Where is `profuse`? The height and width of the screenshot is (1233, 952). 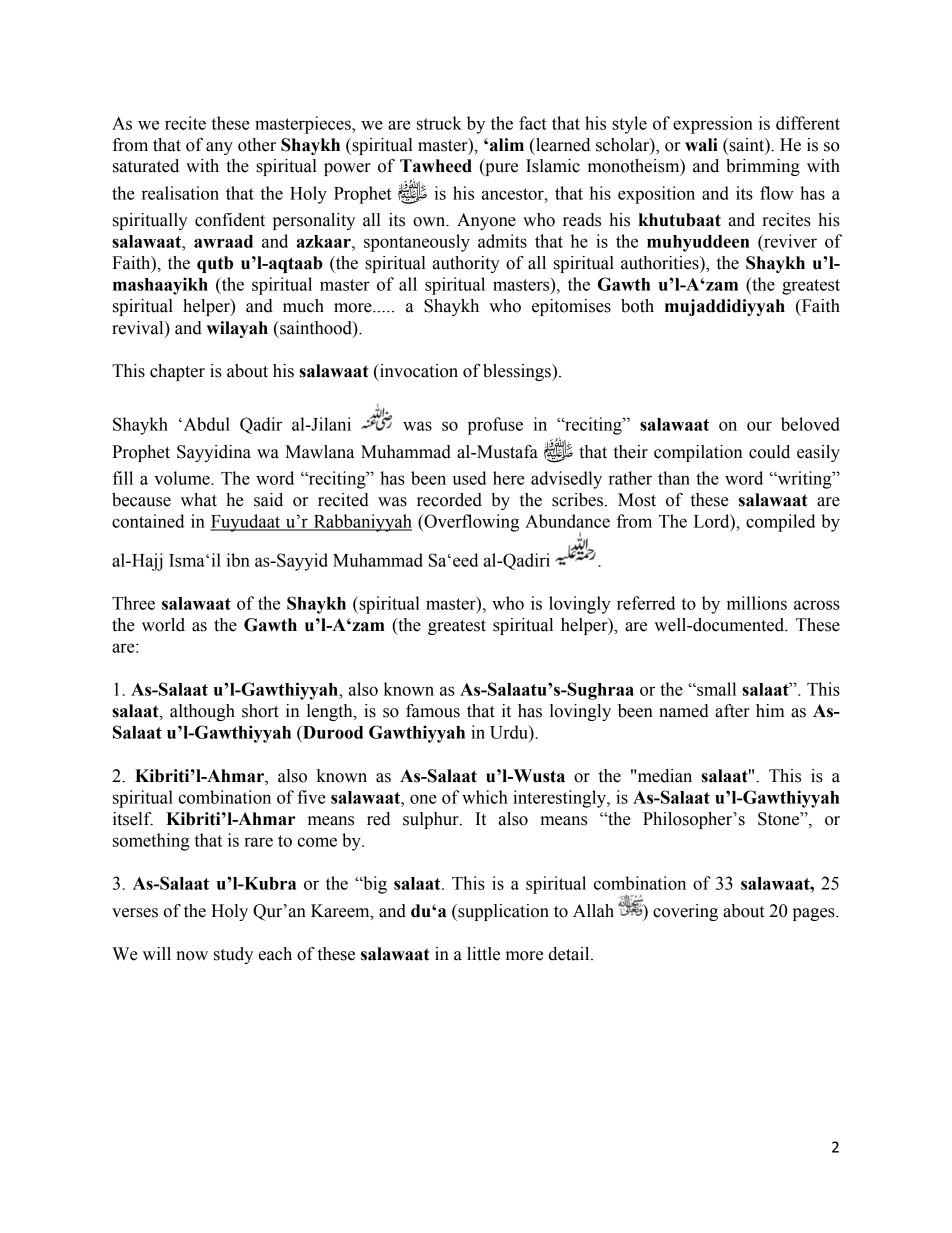
profuse is located at coordinates (495, 426).
